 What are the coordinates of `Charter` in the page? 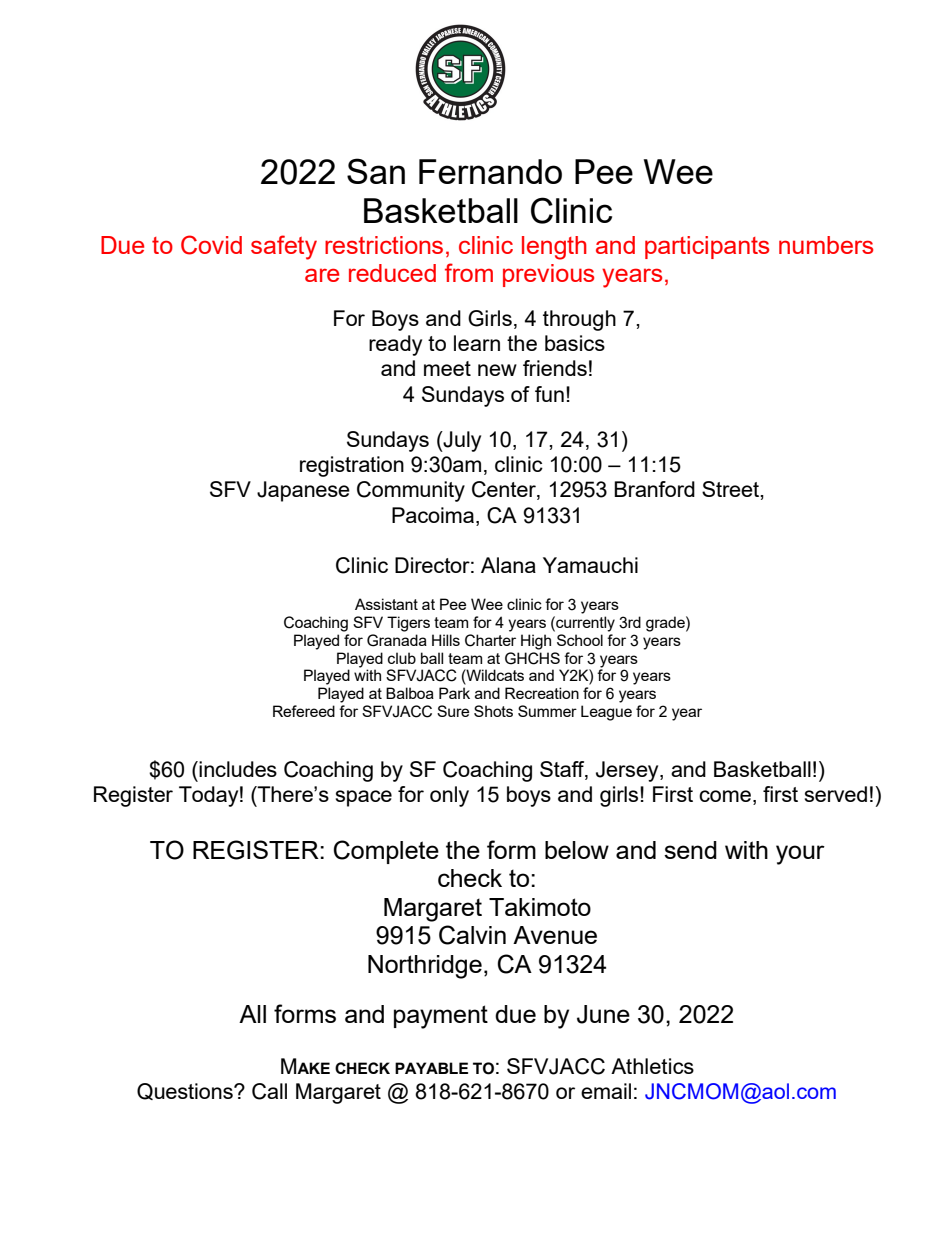 It's located at (490, 640).
